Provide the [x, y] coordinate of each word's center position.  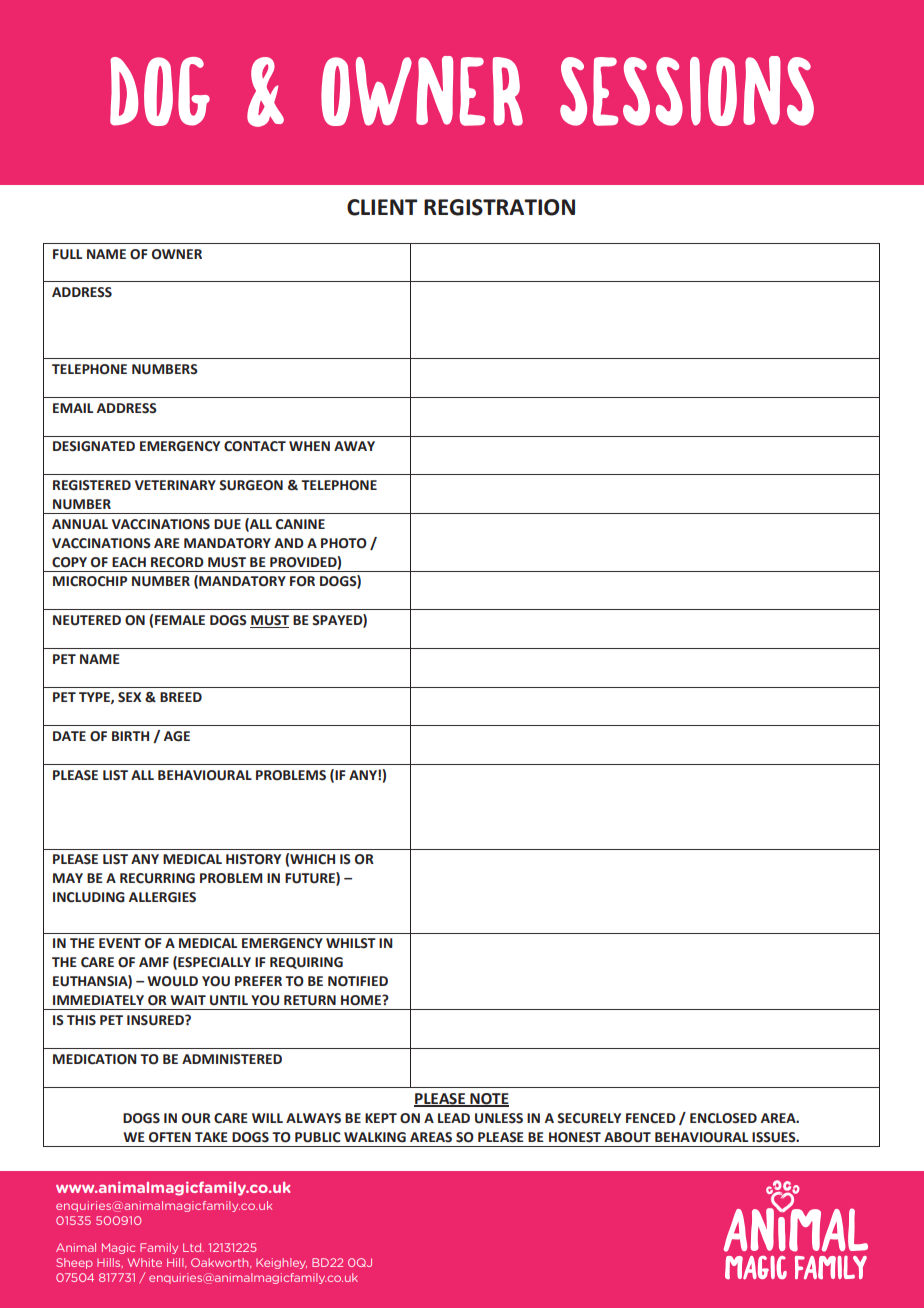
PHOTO [344, 543]
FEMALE [180, 620]
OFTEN [170, 1137]
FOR [302, 581]
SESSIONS [687, 91]
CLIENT [382, 207]
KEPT [381, 1118]
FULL [67, 254]
